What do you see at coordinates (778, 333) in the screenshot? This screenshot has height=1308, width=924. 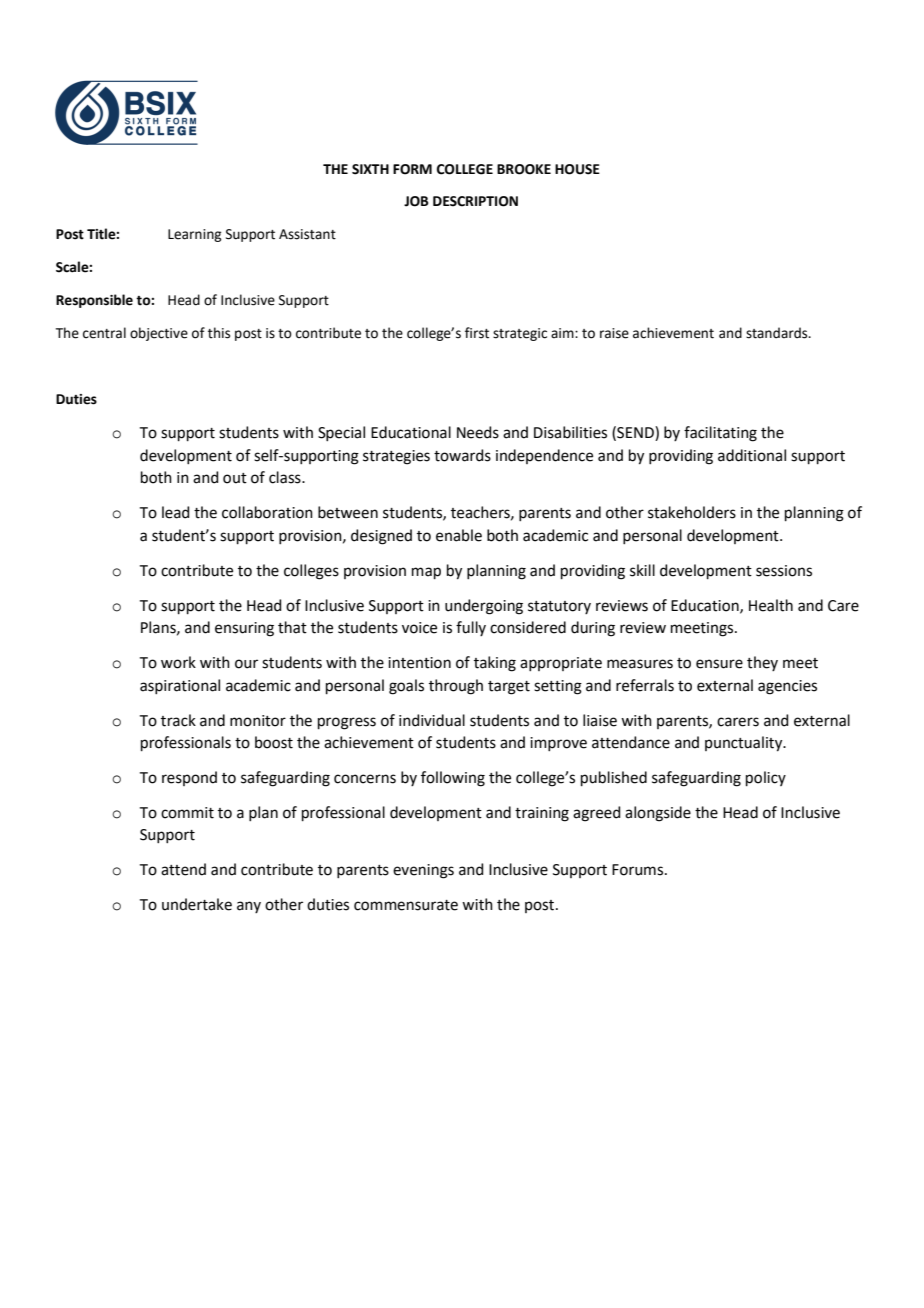 I see `standards` at bounding box center [778, 333].
